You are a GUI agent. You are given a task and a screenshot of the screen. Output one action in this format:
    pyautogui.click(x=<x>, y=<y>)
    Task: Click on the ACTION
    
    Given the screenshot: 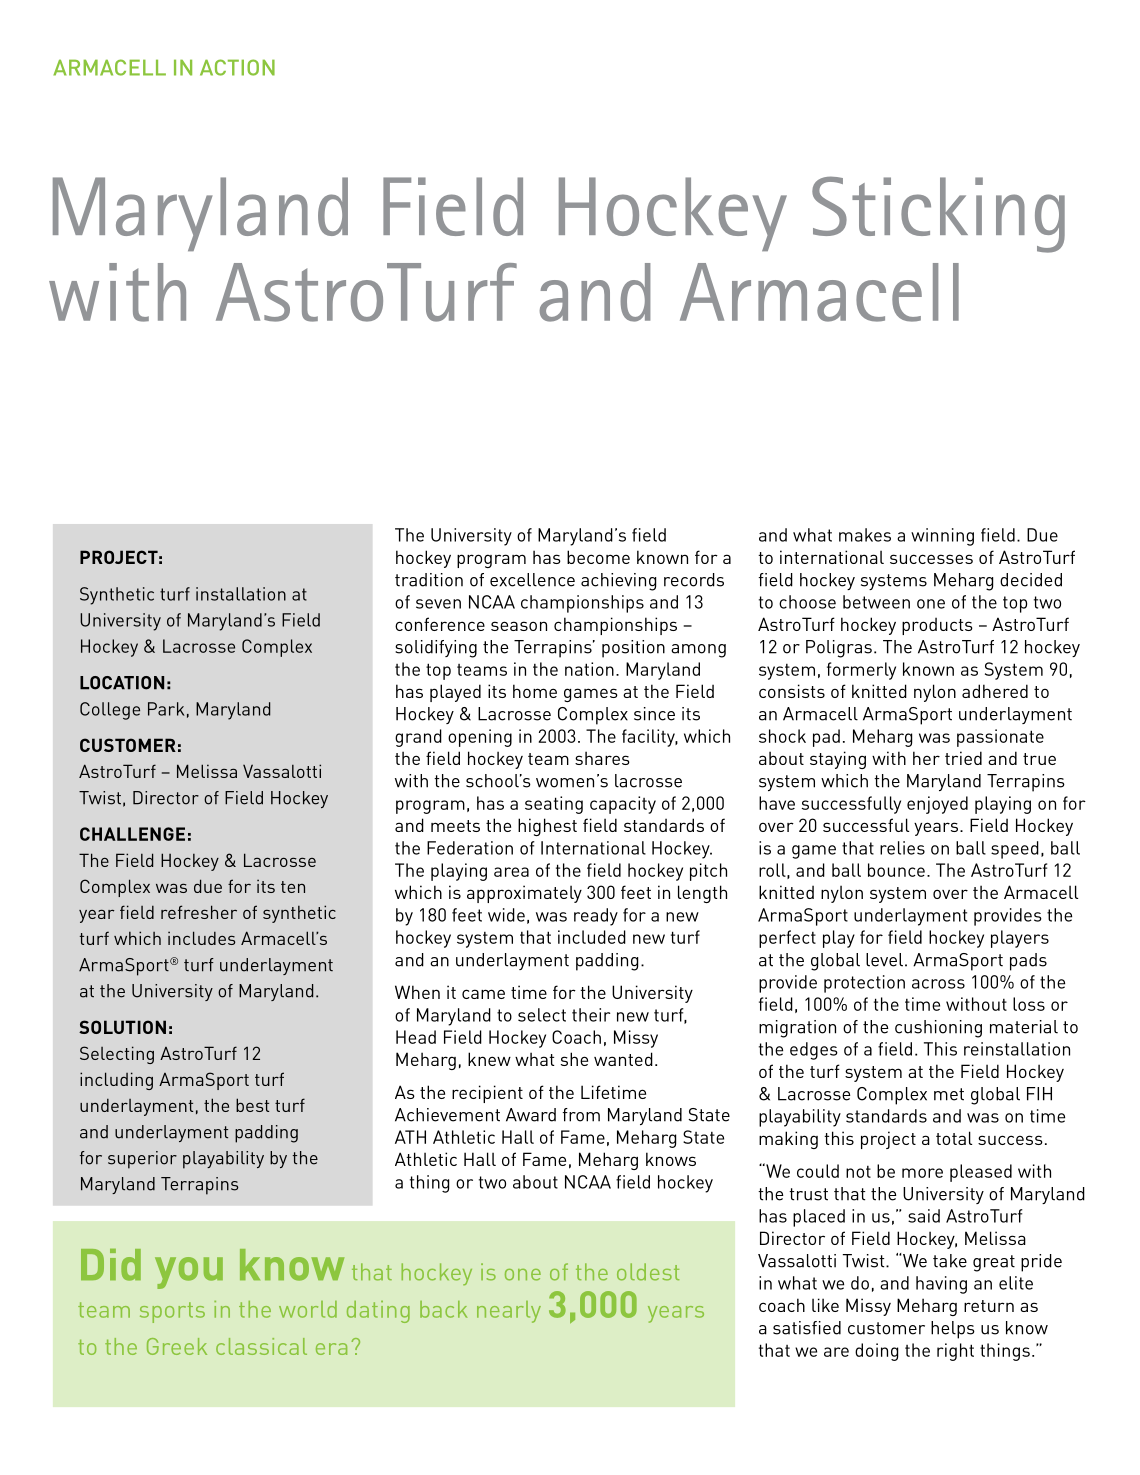 What is the action you would take?
    pyautogui.click(x=237, y=67)
